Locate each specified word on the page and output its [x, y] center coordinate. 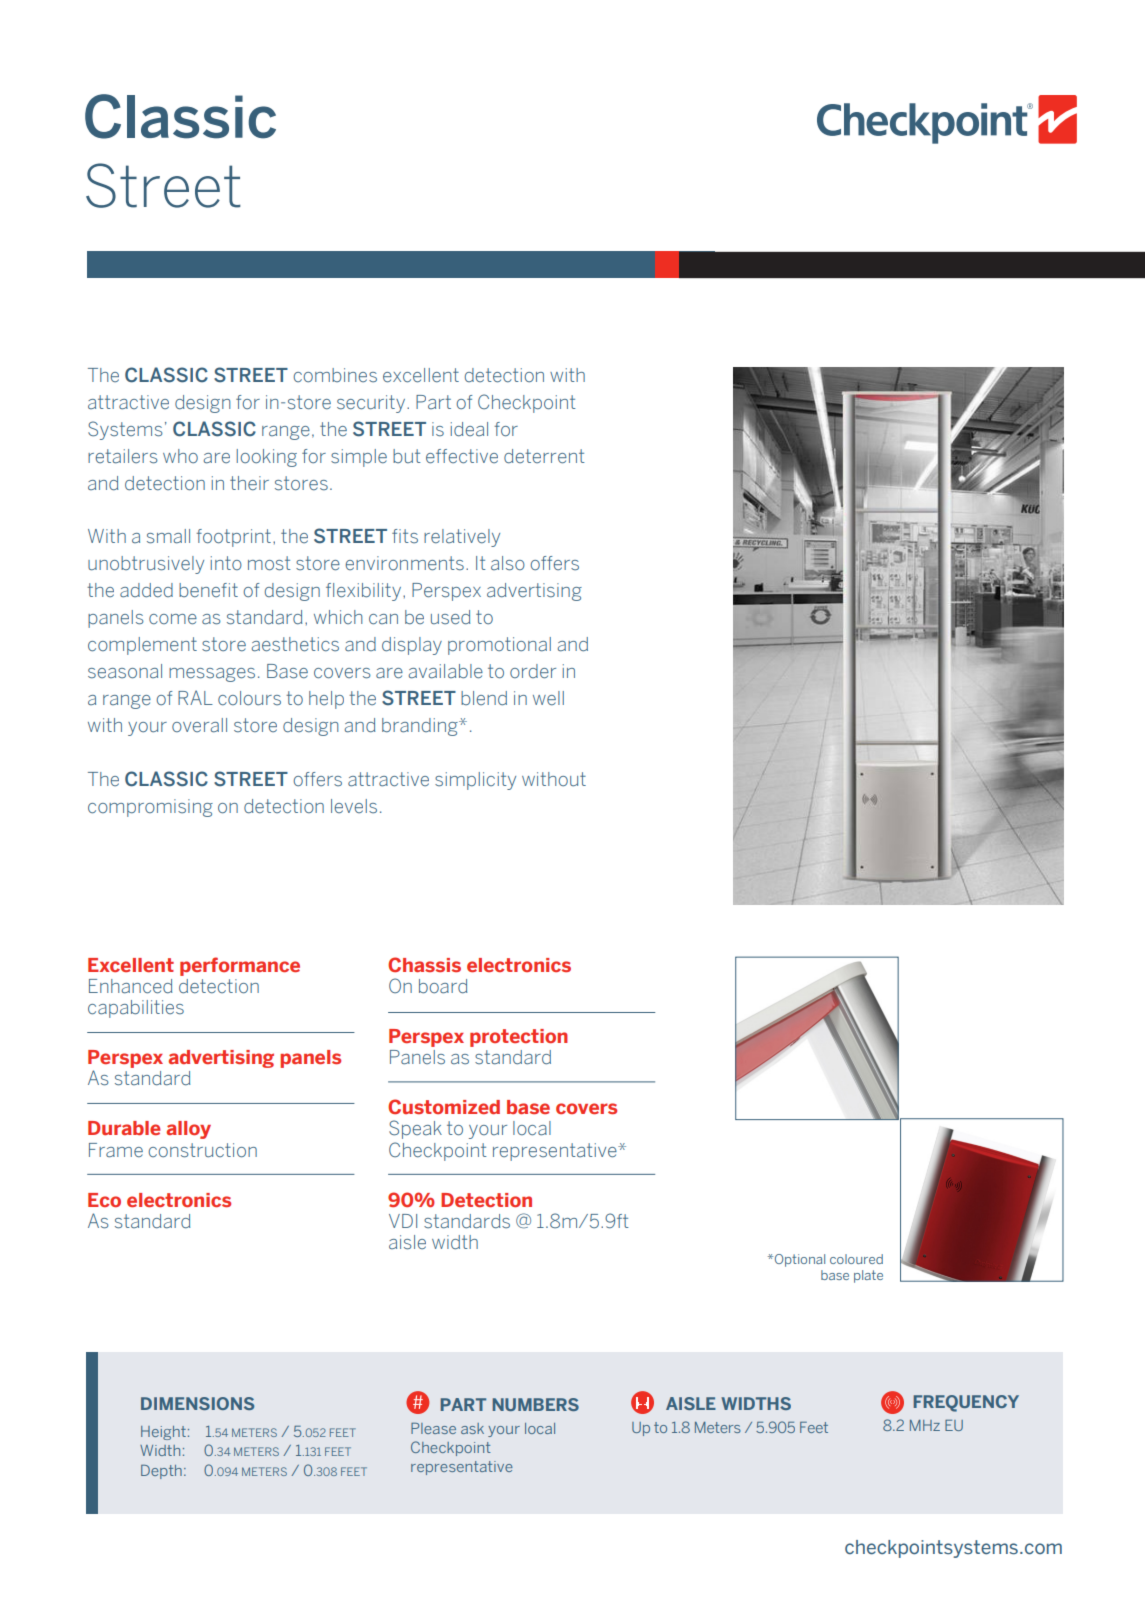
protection [519, 1038]
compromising [150, 808]
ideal [469, 429]
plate [868, 1276]
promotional [499, 646]
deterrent [544, 456]
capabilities [136, 1009]
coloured [856, 1259]
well [548, 698]
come [173, 619]
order [533, 671]
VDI [403, 1221]
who [180, 456]
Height [163, 1433]
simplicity [475, 781]
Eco [104, 1200]
